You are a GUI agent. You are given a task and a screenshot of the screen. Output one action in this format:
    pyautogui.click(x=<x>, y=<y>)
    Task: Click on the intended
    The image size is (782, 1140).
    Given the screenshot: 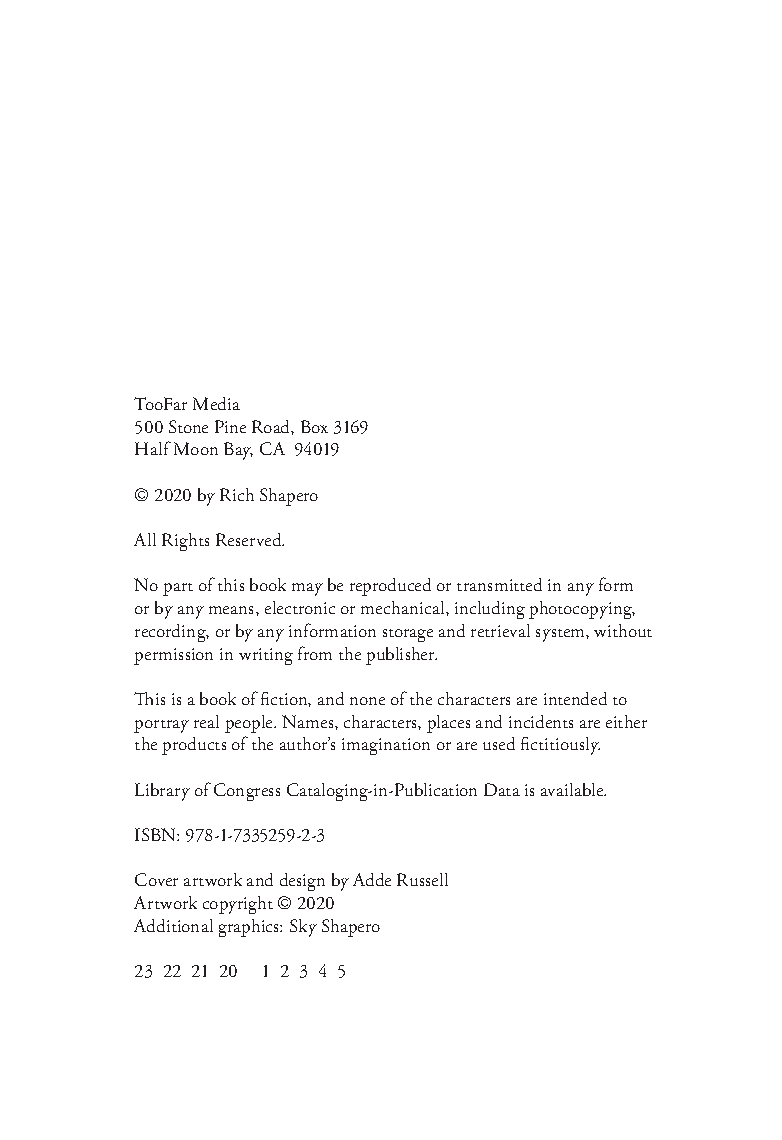 What is the action you would take?
    pyautogui.click(x=575, y=698)
